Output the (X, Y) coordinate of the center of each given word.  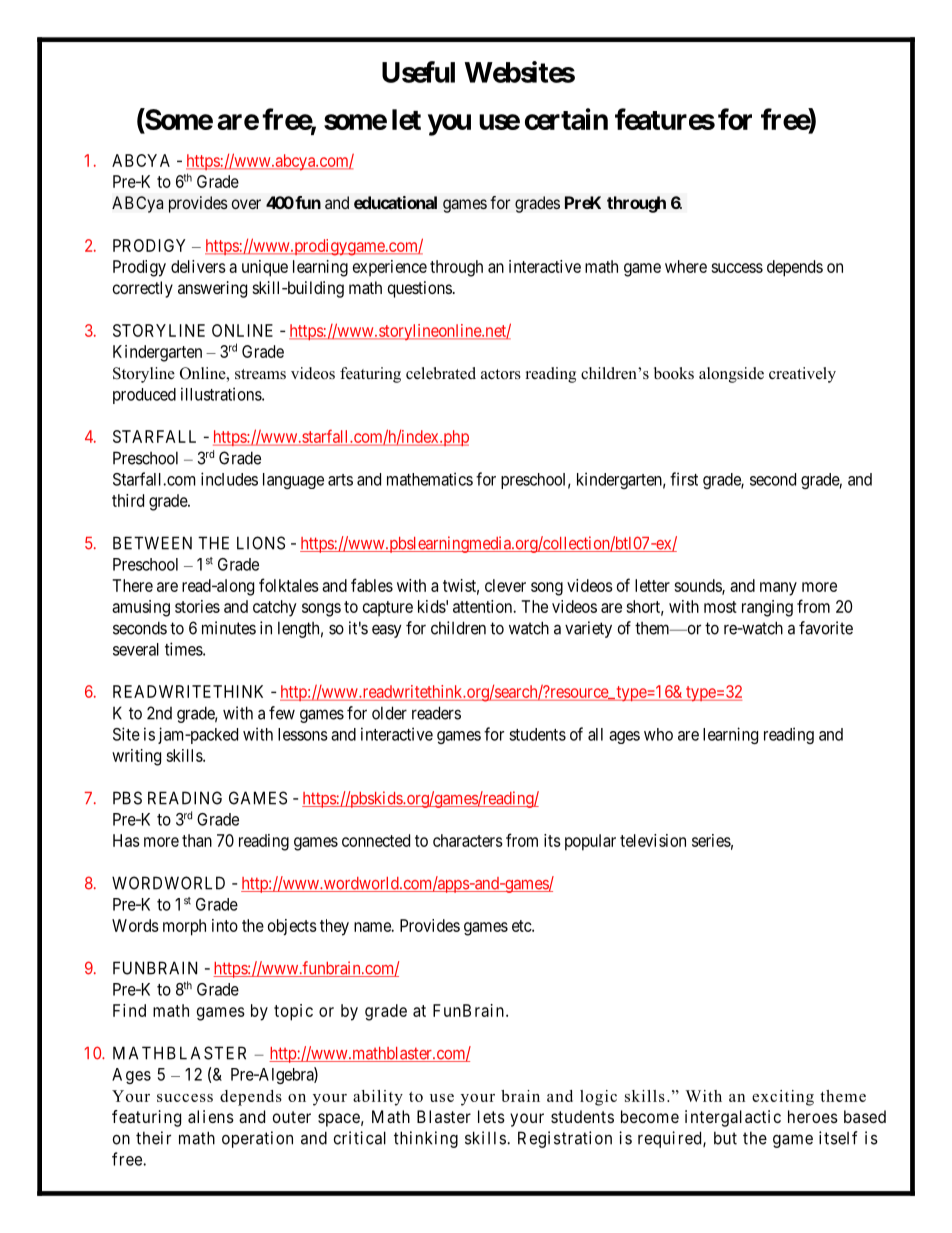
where (686, 266)
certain (566, 119)
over (246, 204)
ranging (767, 608)
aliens (211, 1116)
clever (505, 585)
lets (491, 1116)
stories (197, 606)
